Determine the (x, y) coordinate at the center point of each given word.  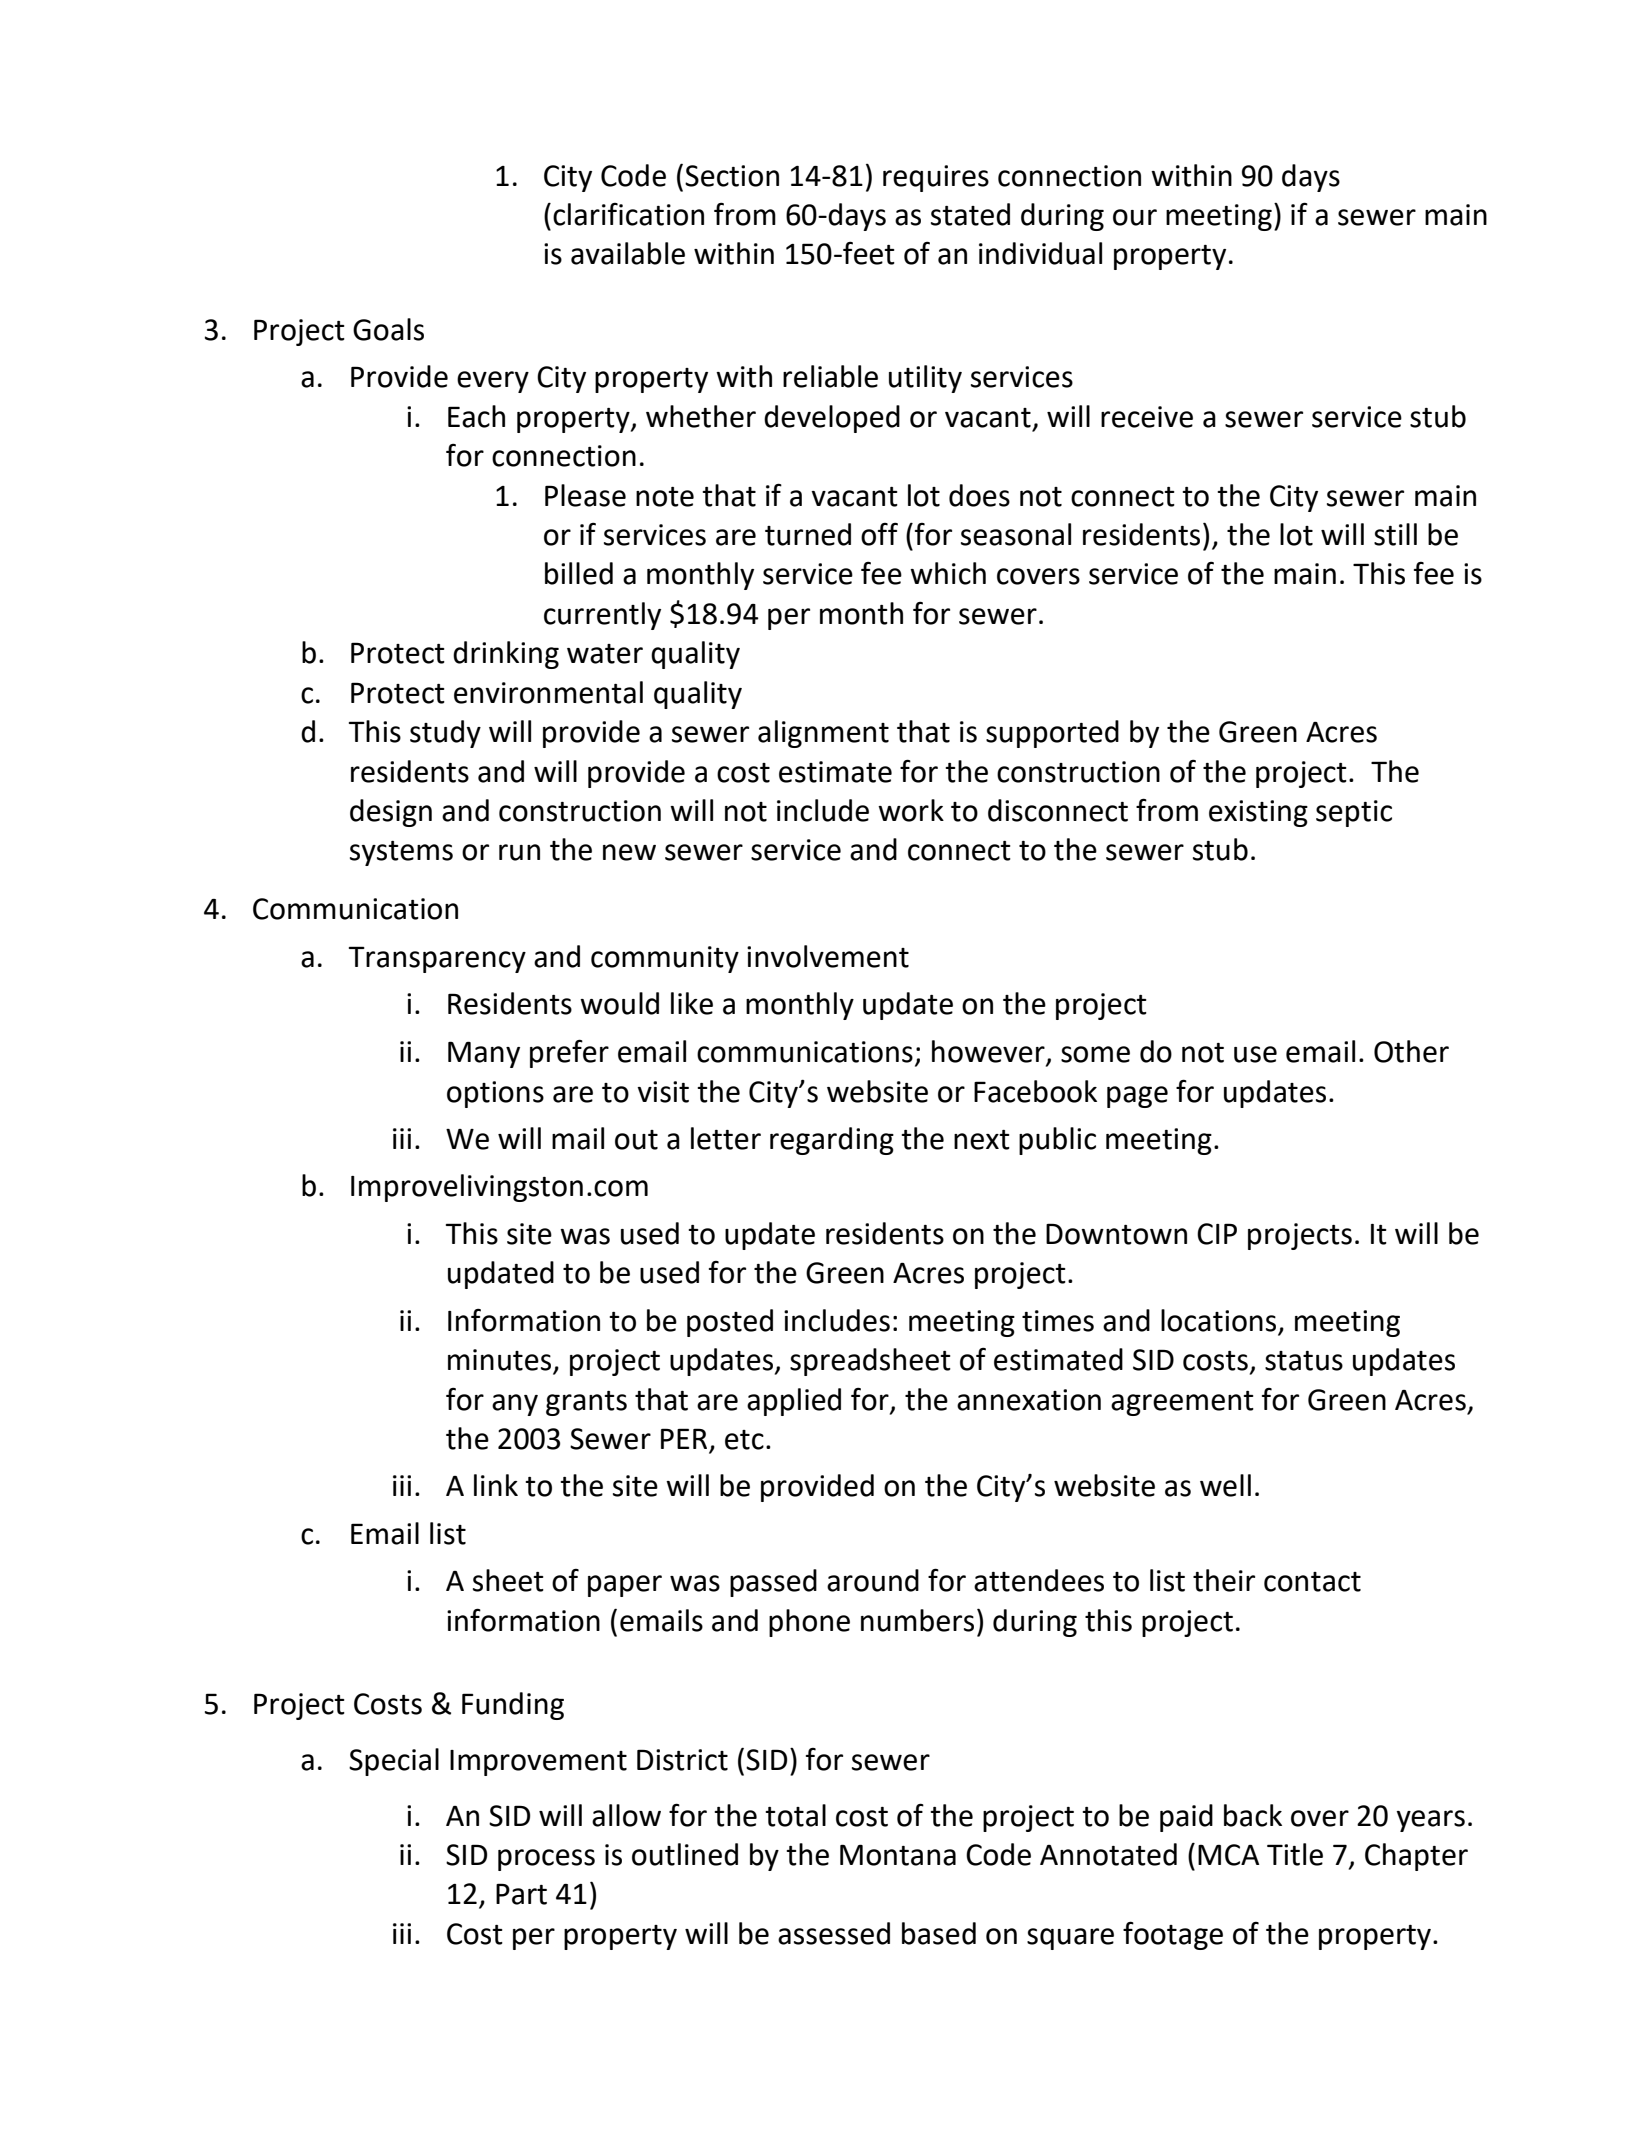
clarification (628, 214)
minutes (501, 1361)
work (911, 810)
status (1304, 1361)
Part (521, 1894)
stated (970, 214)
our (1135, 217)
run (519, 852)
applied (794, 1402)
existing (1258, 813)
